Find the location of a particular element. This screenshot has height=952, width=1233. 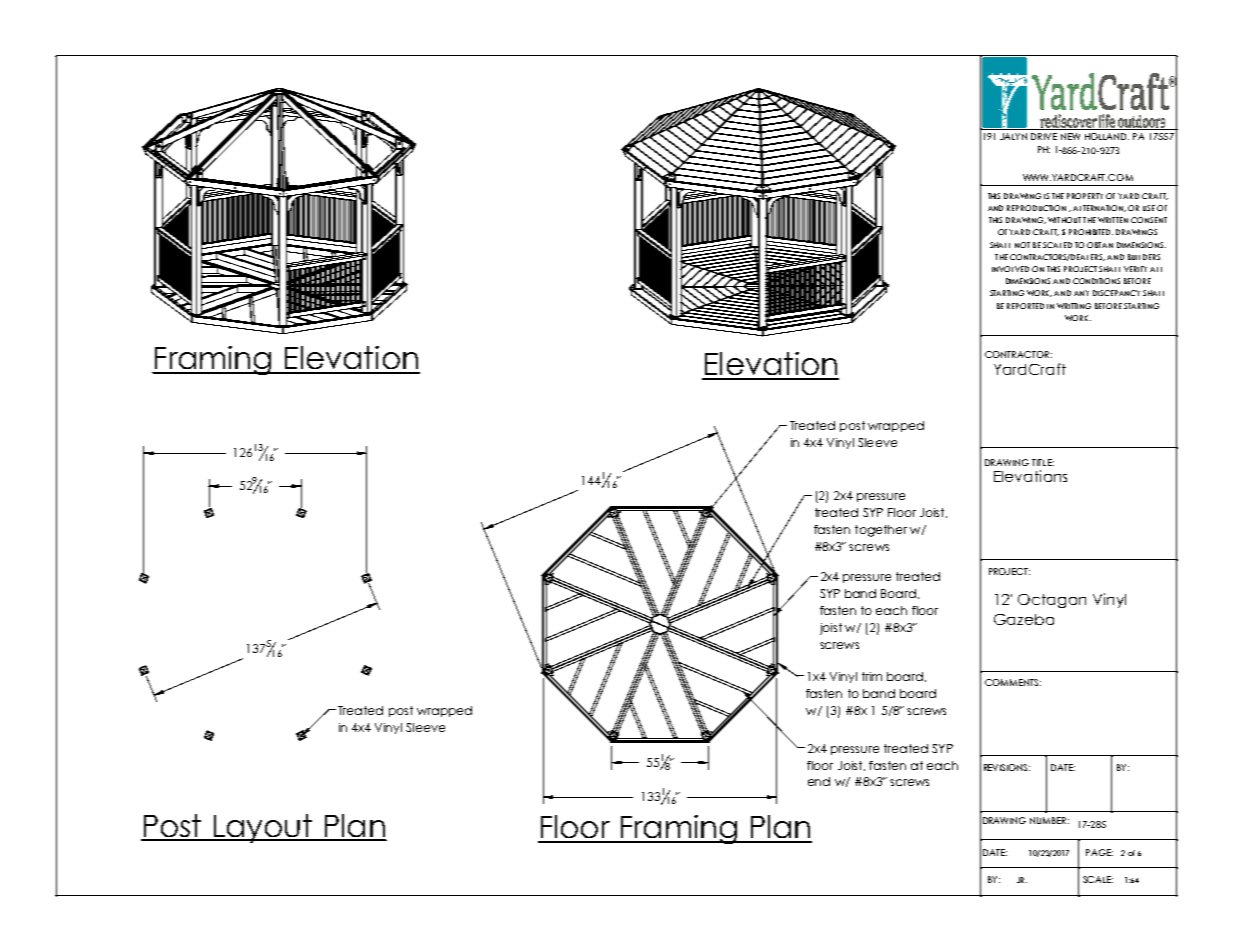

trim is located at coordinates (872, 676).
